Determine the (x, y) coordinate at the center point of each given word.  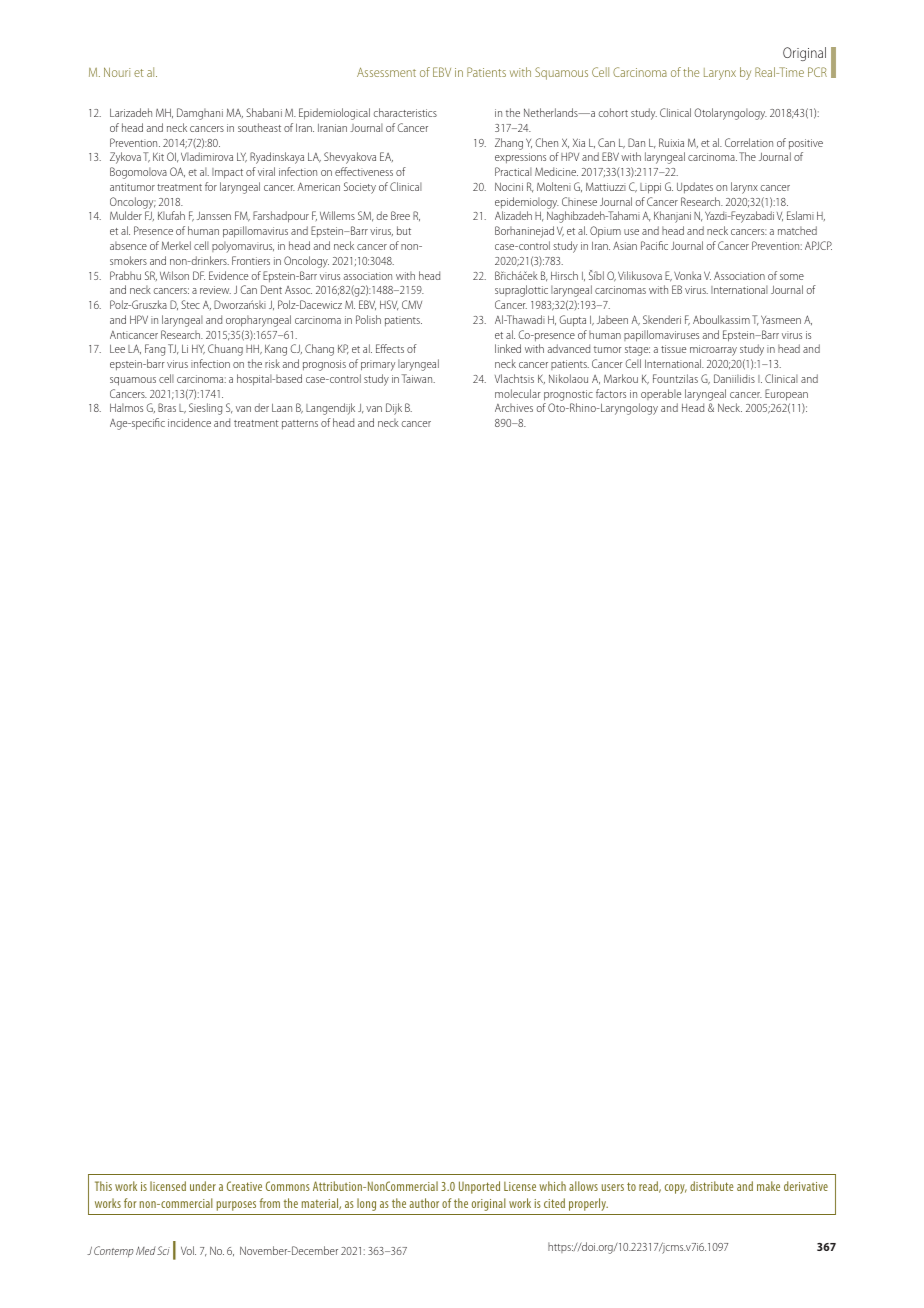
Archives (514, 407)
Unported (479, 1187)
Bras (167, 407)
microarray (713, 350)
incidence (189, 422)
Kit (158, 156)
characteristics (405, 112)
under (203, 1186)
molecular (518, 393)
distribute (711, 1186)
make (768, 1186)
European (786, 395)
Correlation (749, 142)
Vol (188, 1250)
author (424, 1203)
